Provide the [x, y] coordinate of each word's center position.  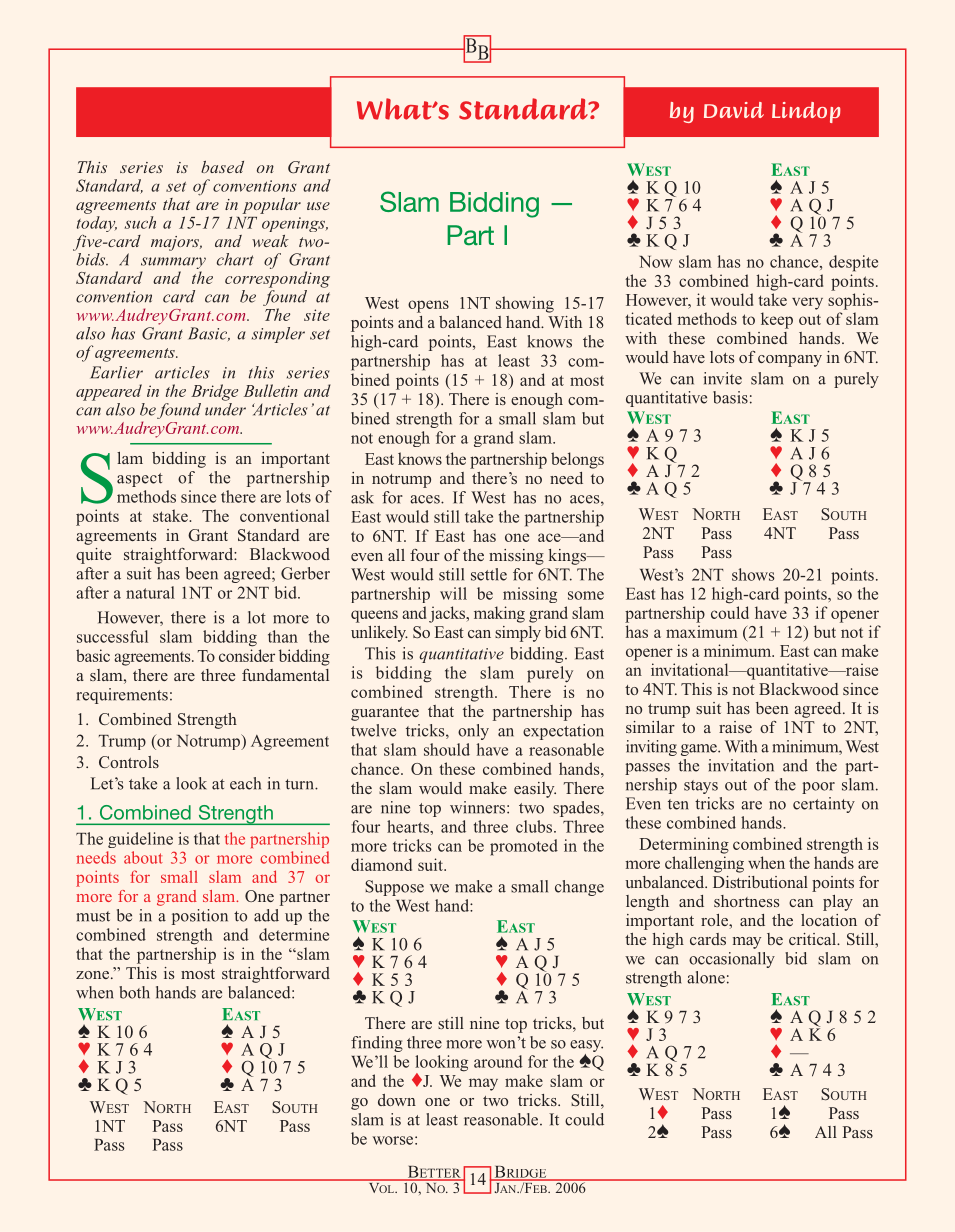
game [700, 750]
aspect [140, 480]
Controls [129, 762]
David [734, 110]
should [447, 749]
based [222, 167]
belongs [577, 460]
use [318, 206]
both [134, 992]
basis [730, 397]
